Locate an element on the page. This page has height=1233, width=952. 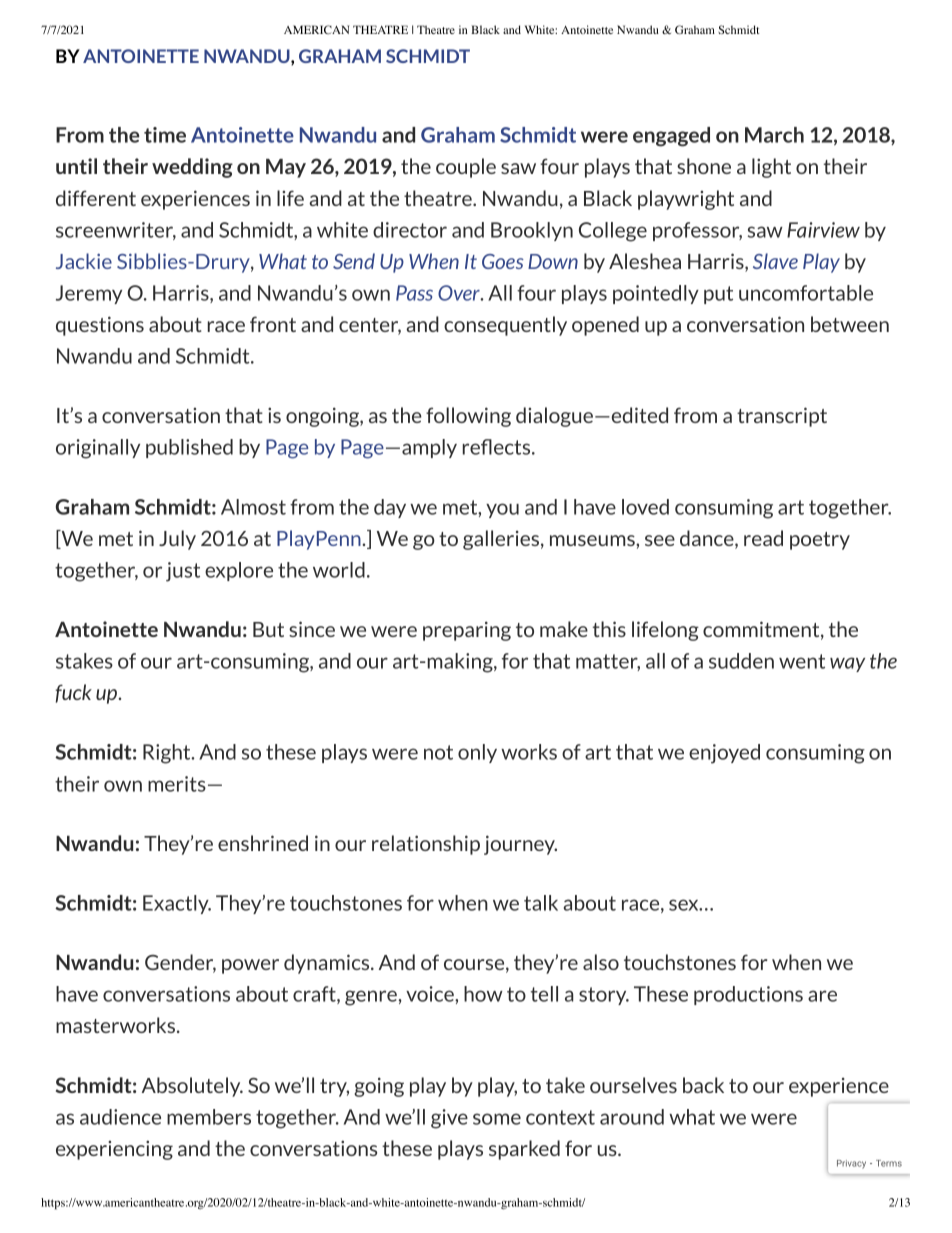
Privacy is located at coordinates (851, 1164).
